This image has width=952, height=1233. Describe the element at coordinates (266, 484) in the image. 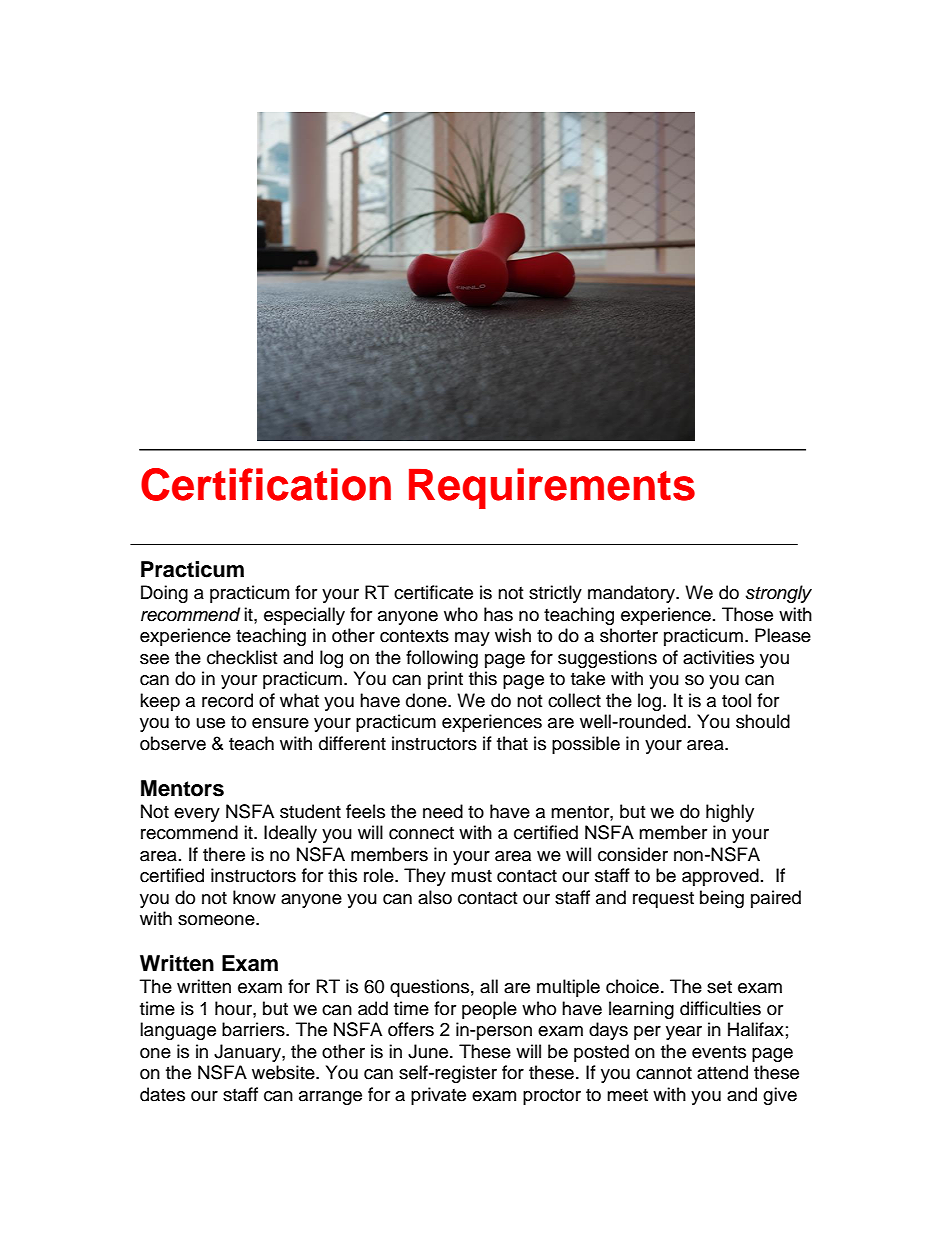

I see `Certification` at that location.
